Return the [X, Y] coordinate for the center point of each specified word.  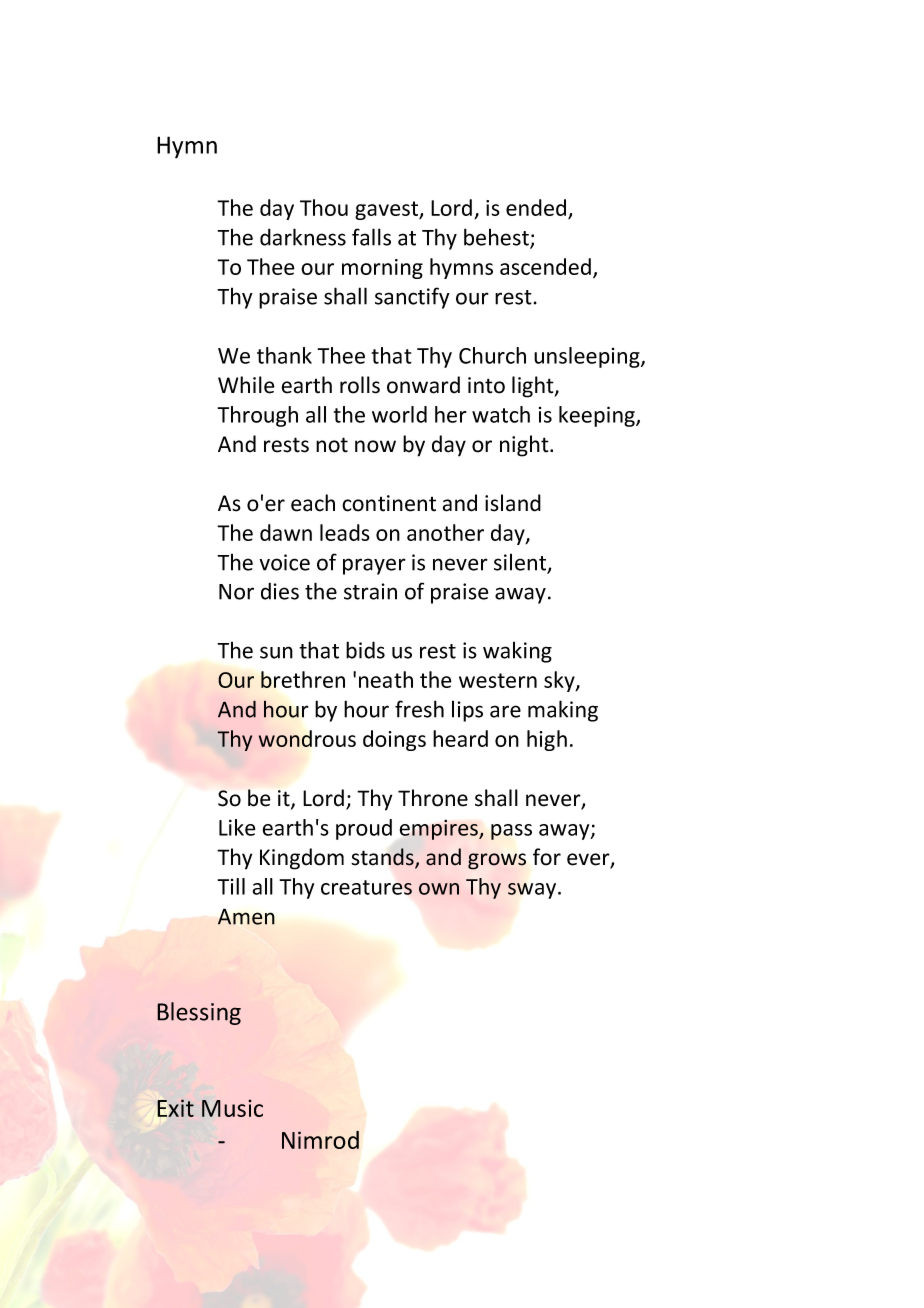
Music [232, 1108]
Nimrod [320, 1140]
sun [276, 652]
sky [560, 681]
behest [497, 238]
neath [386, 679]
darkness [303, 237]
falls [371, 237]
